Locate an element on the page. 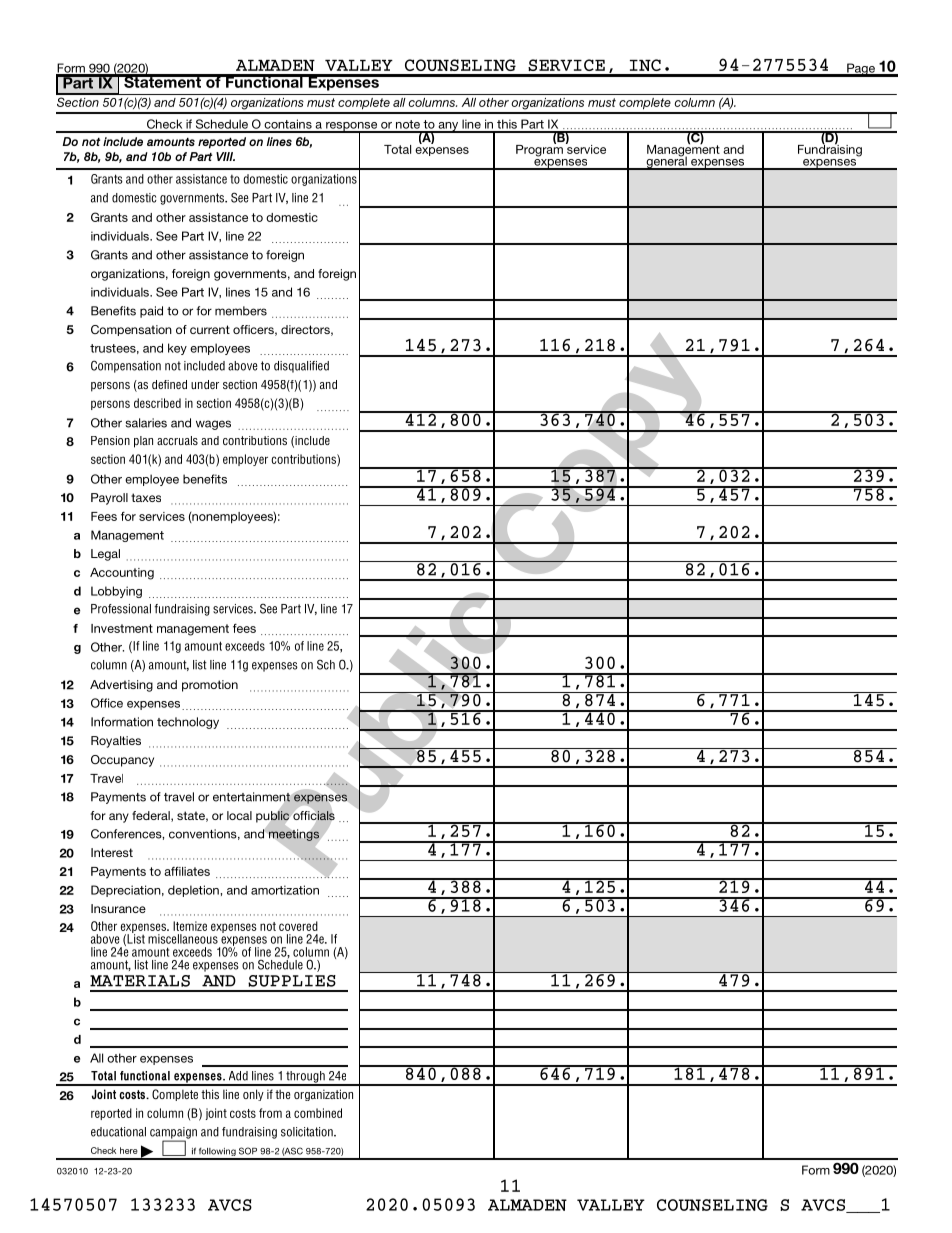 The height and width of the image is (1233, 952). described is located at coordinates (157, 403).
